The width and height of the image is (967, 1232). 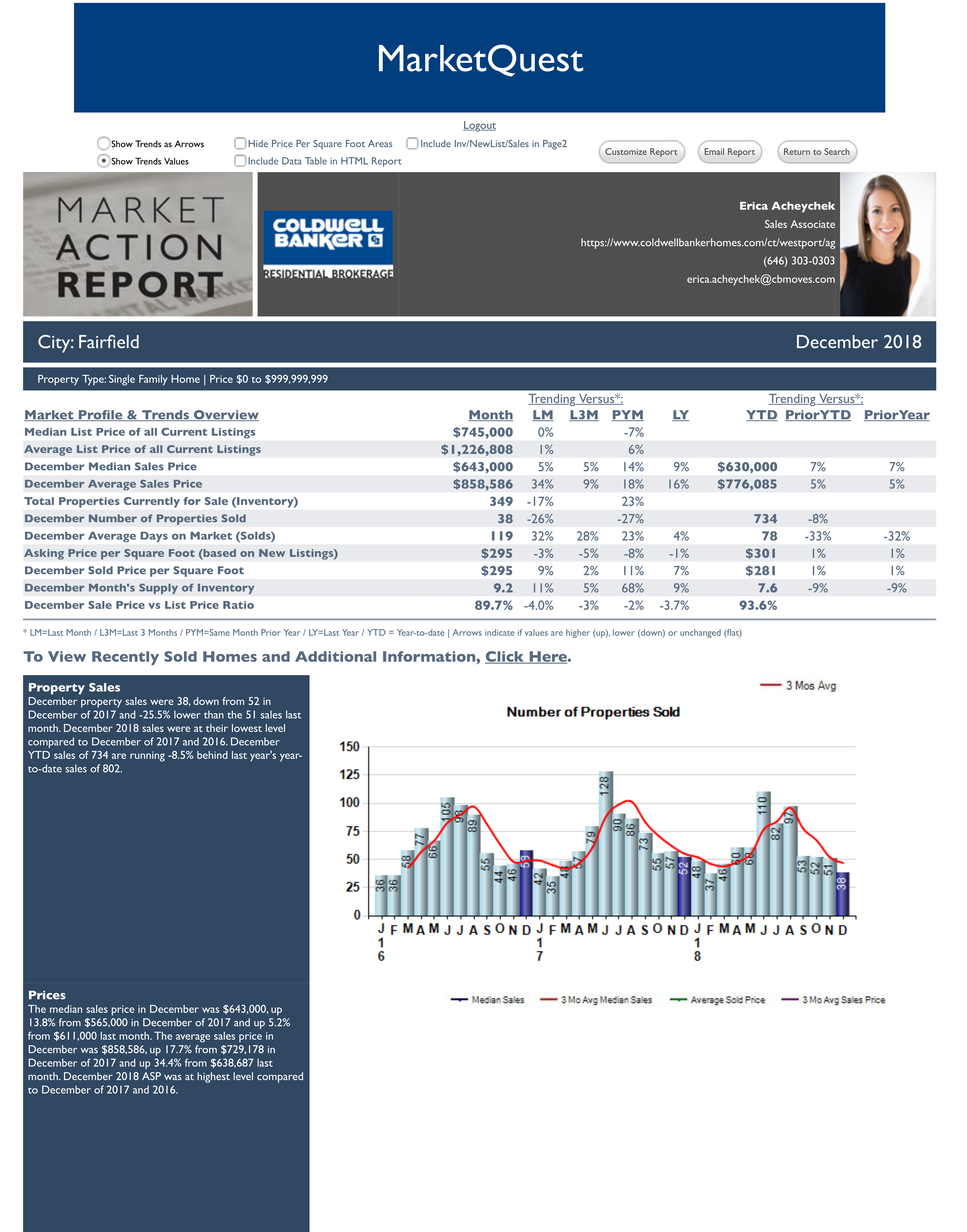 What do you see at coordinates (700, 633) in the image?
I see `unchanged` at bounding box center [700, 633].
